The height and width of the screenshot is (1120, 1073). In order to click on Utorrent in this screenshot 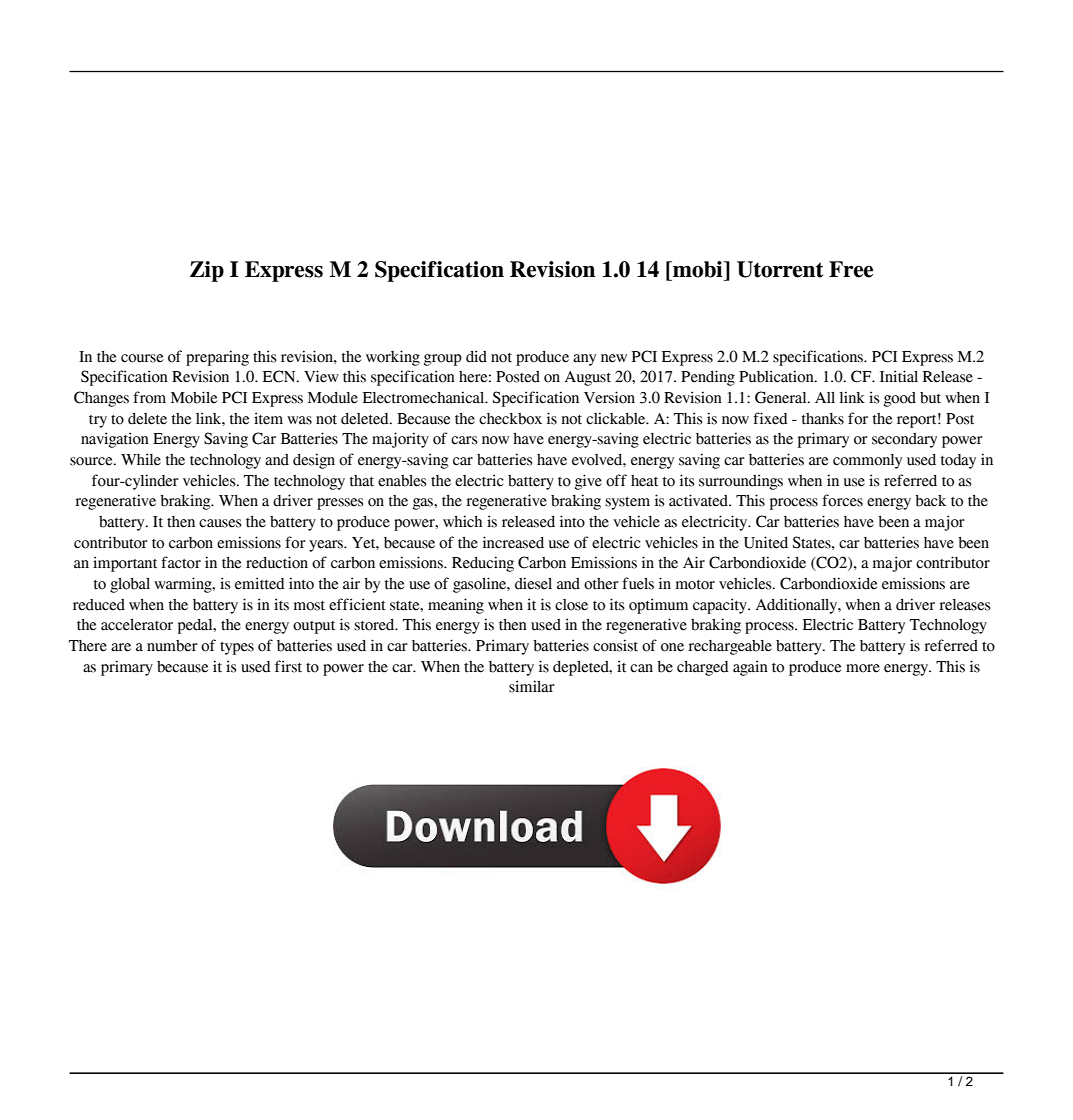, I will do `click(780, 269)`.
